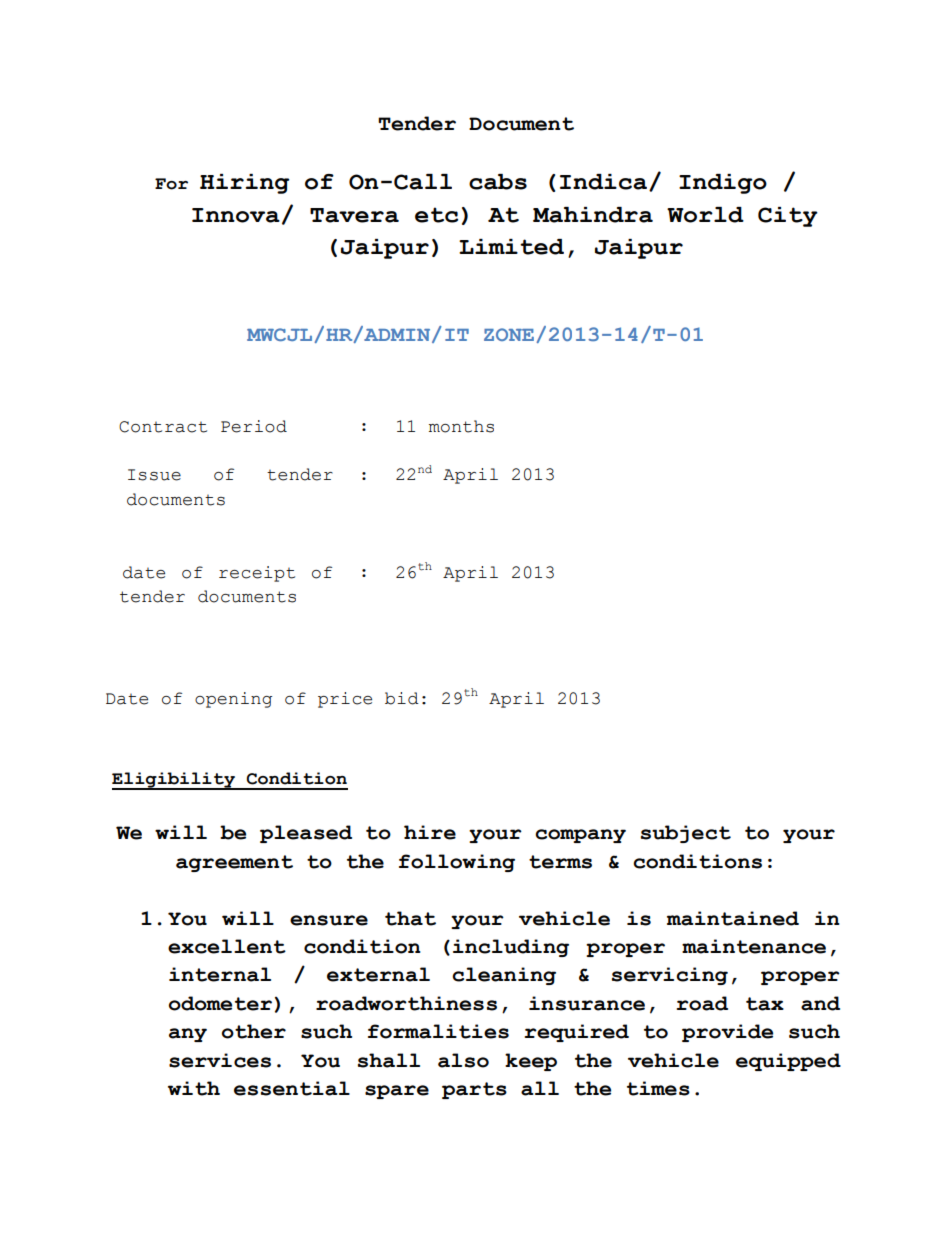 This screenshot has width=952, height=1233. What do you see at coordinates (234, 863) in the screenshot?
I see `agreement` at bounding box center [234, 863].
